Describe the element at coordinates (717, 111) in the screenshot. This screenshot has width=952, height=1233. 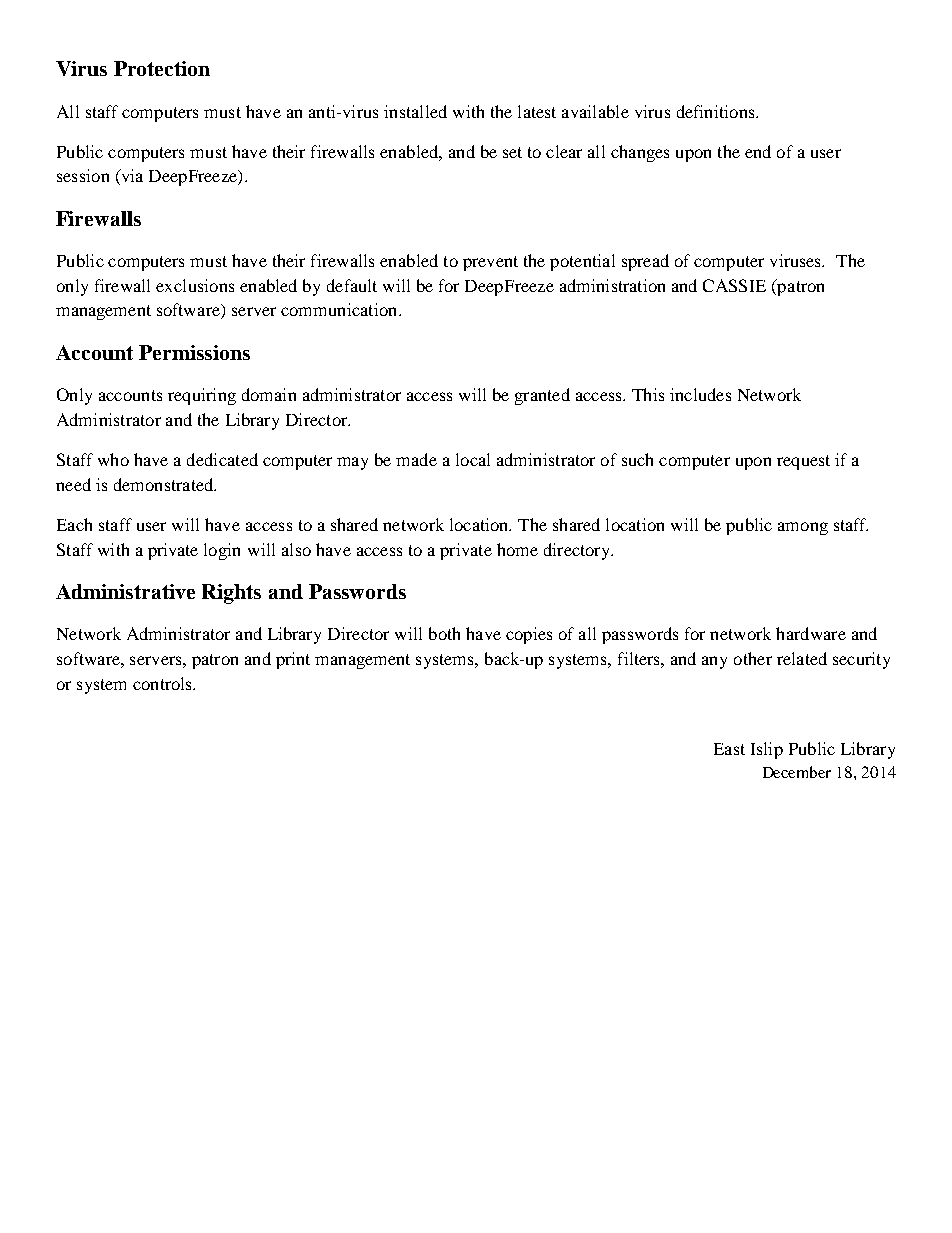
I see `definitions` at that location.
